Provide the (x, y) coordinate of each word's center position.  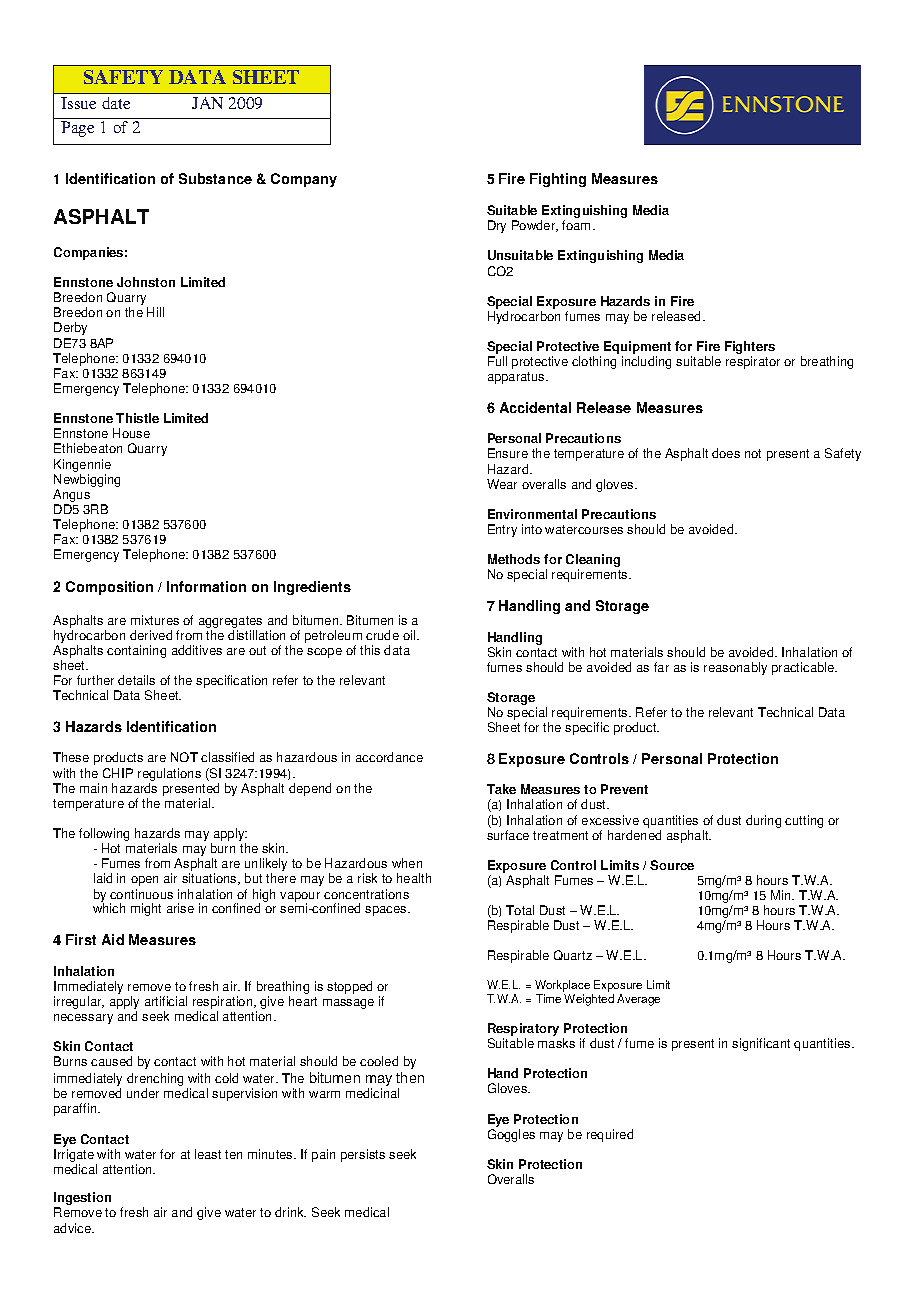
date (116, 103)
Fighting (558, 180)
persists (363, 1155)
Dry (497, 226)
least (208, 1154)
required (610, 1135)
